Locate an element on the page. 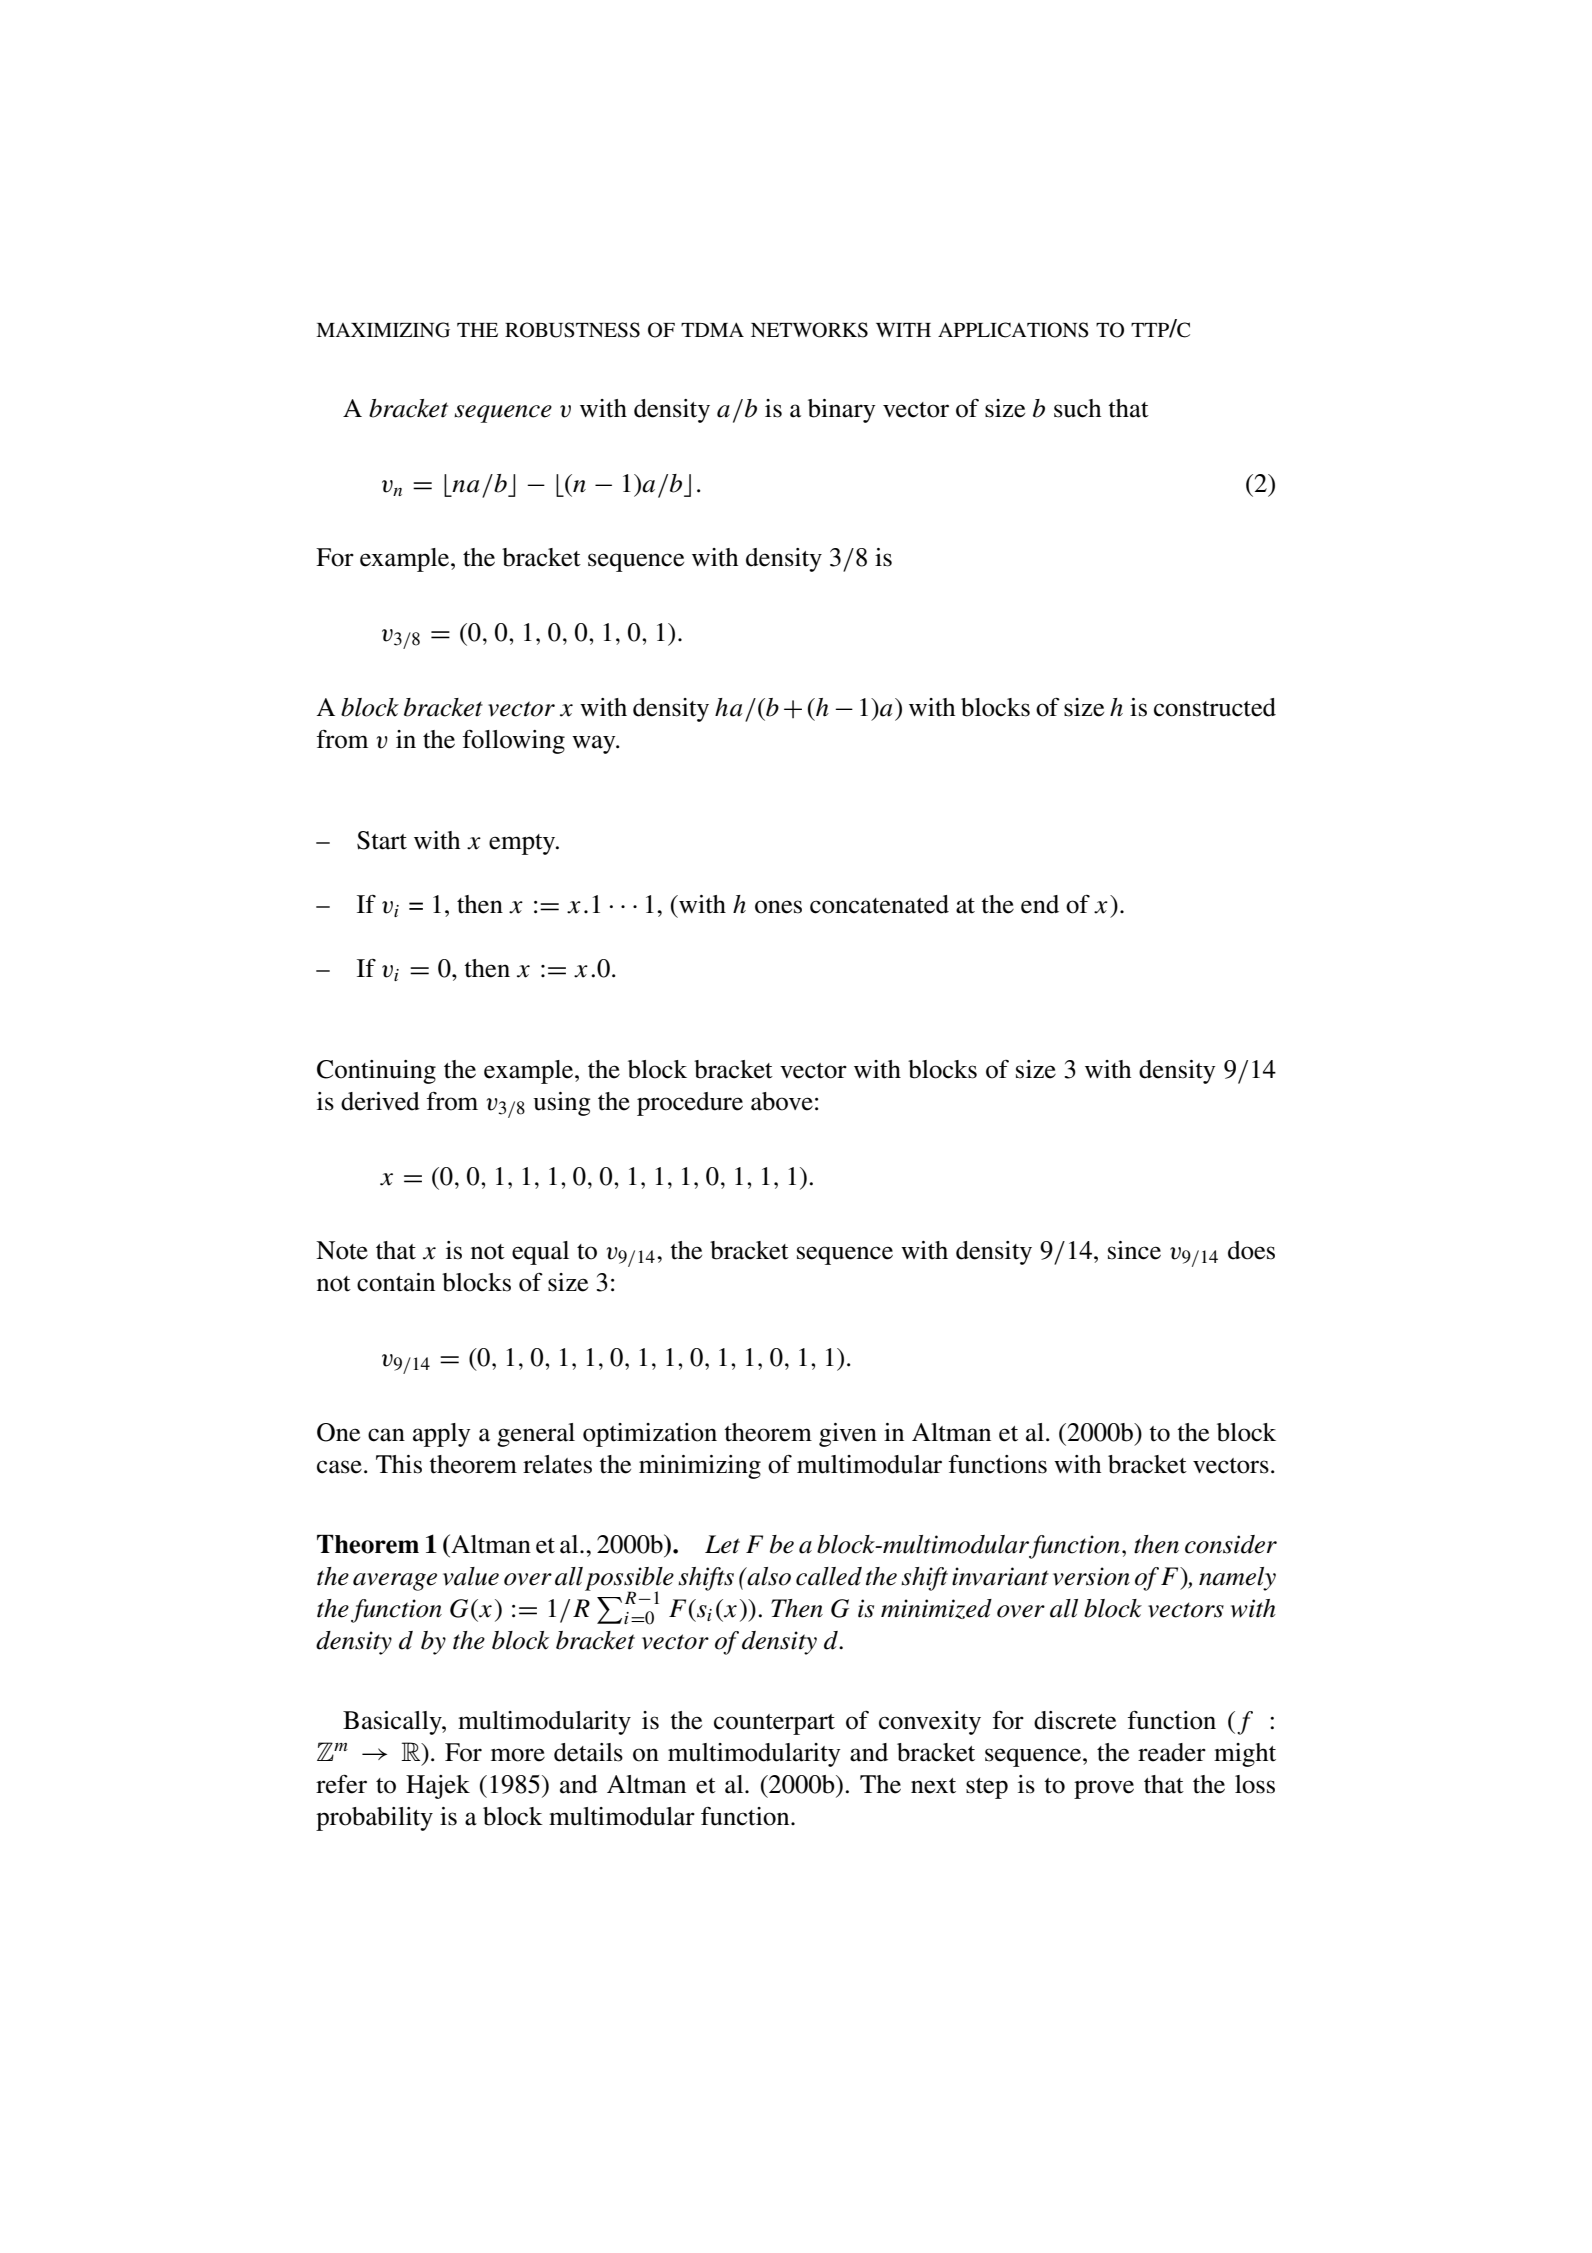  ones is located at coordinates (778, 907).
